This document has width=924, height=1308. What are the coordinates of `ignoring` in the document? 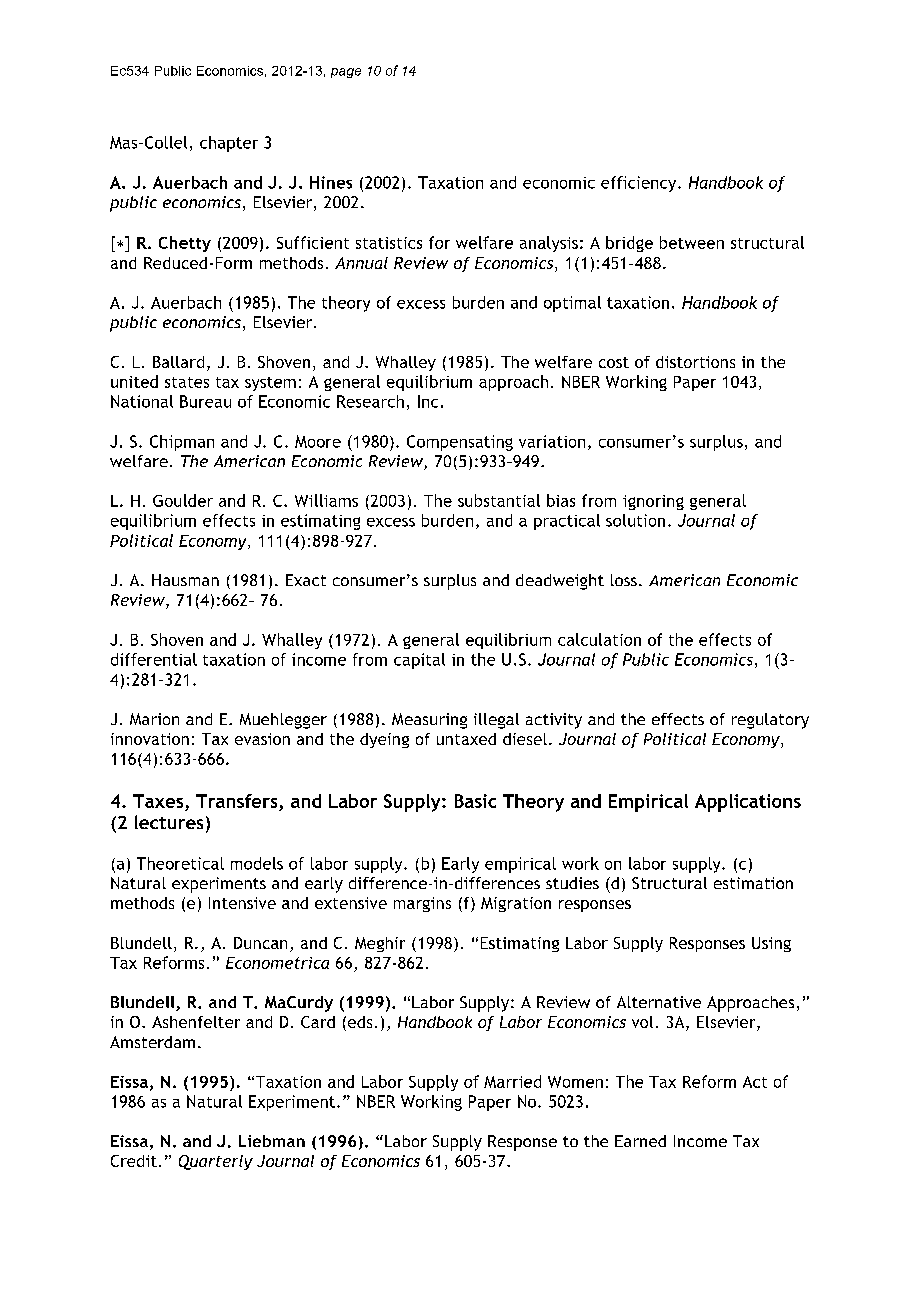 It's located at (653, 502).
